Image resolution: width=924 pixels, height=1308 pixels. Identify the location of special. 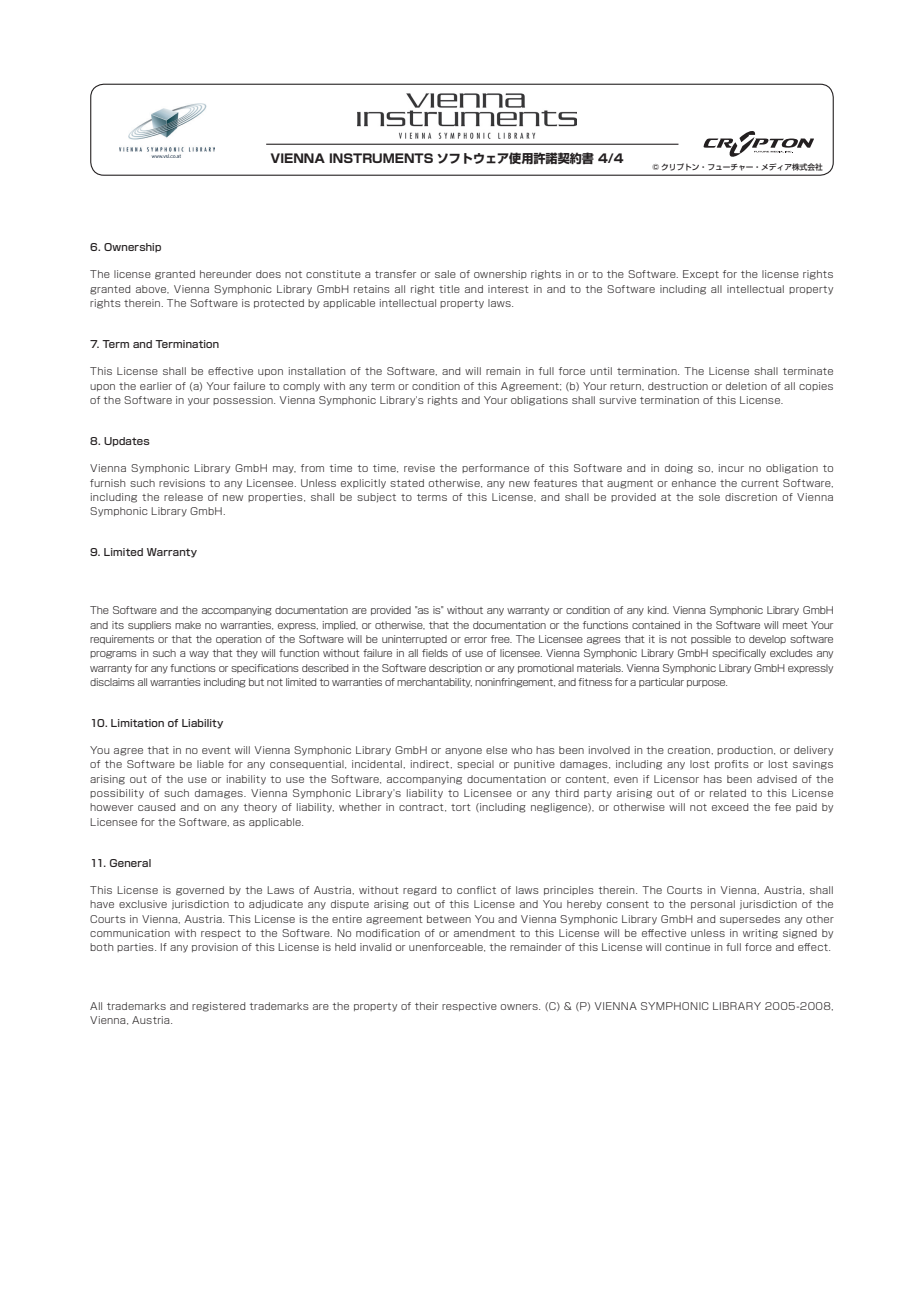
(475, 764).
